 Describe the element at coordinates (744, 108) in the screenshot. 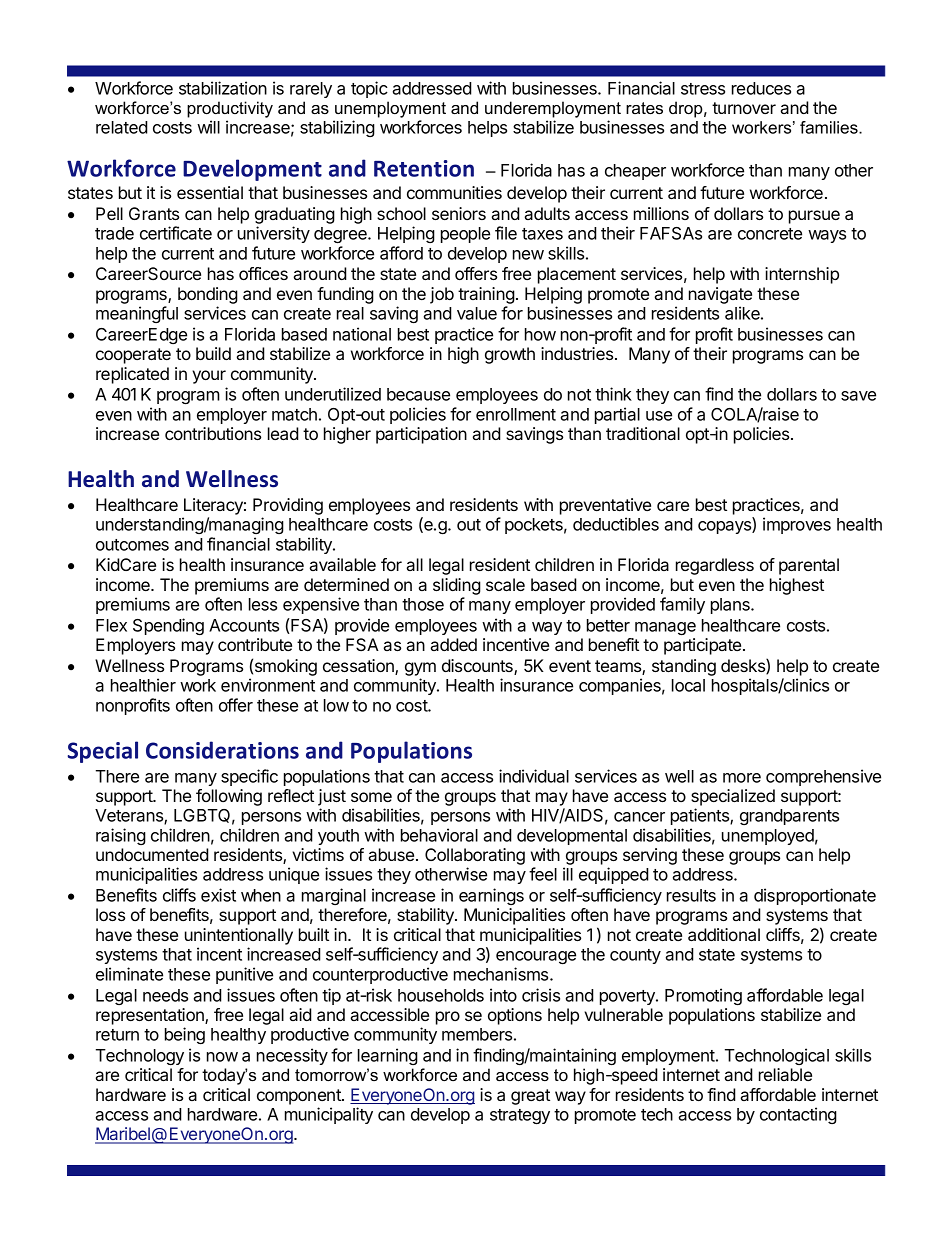

I see `turnover` at that location.
